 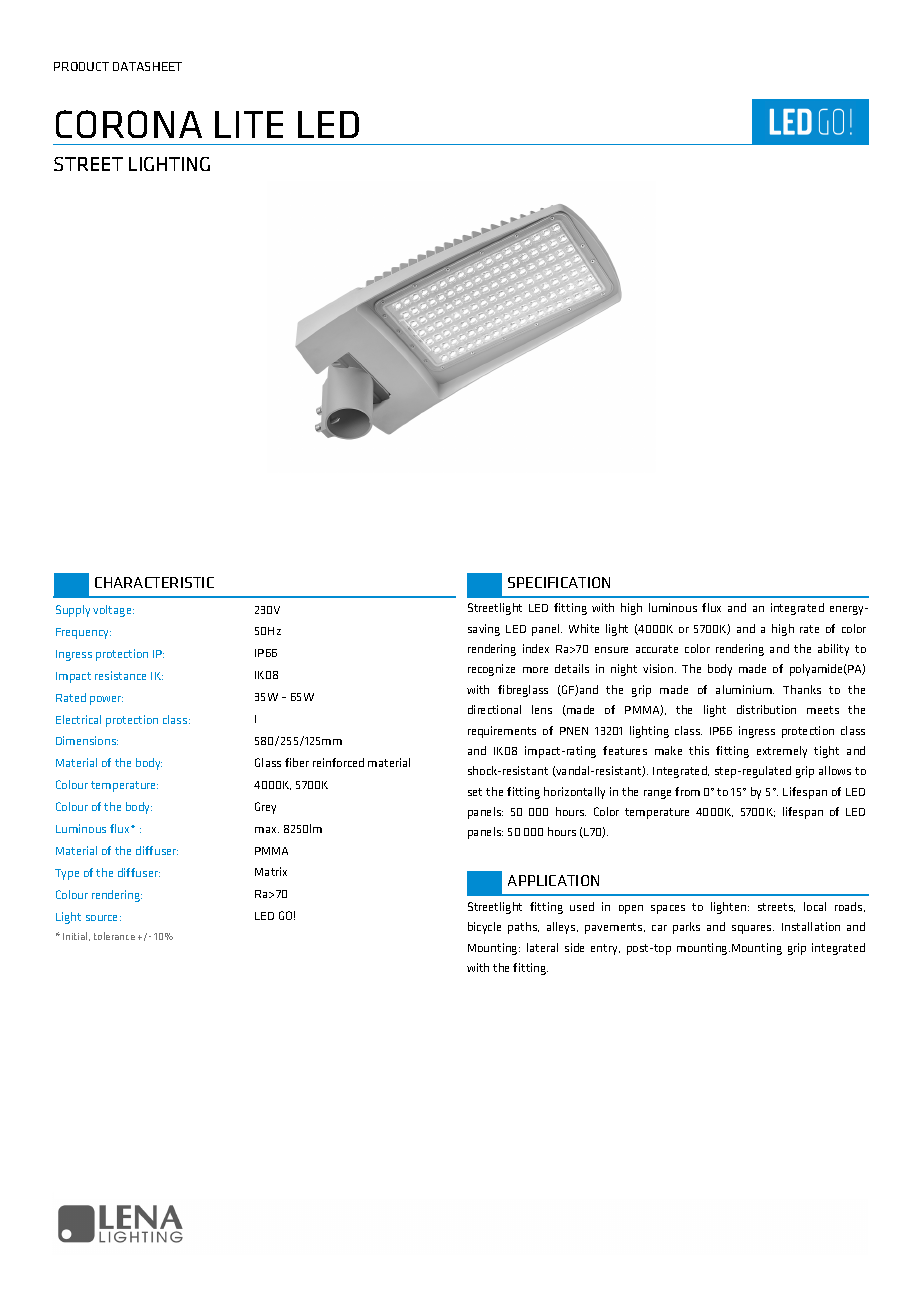 What do you see at coordinates (559, 582) in the image?
I see `SPECIFICATION` at bounding box center [559, 582].
